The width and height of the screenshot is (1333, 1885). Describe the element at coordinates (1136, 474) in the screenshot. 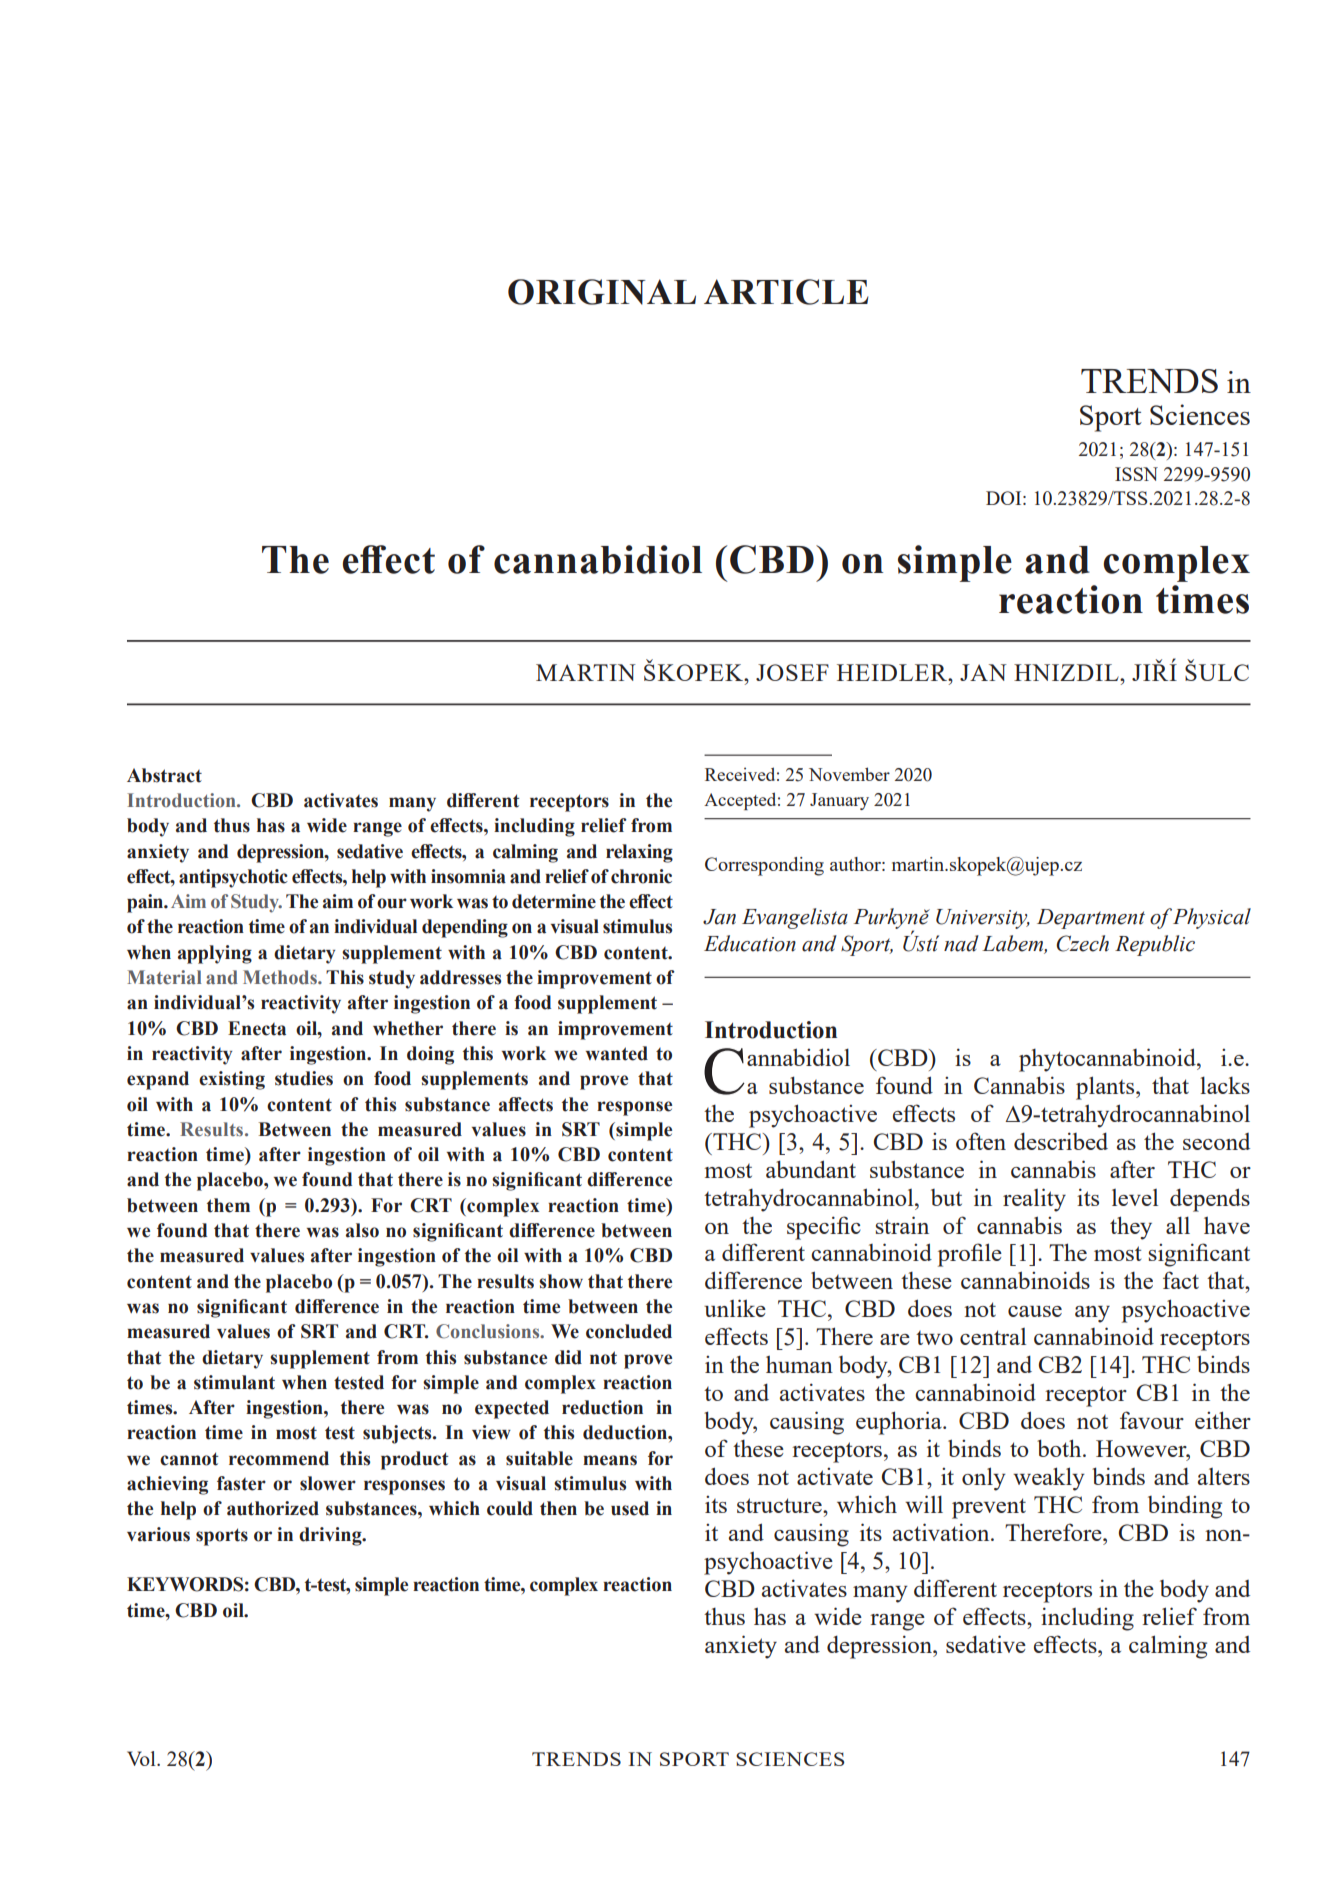

I see `ISSN` at that location.
